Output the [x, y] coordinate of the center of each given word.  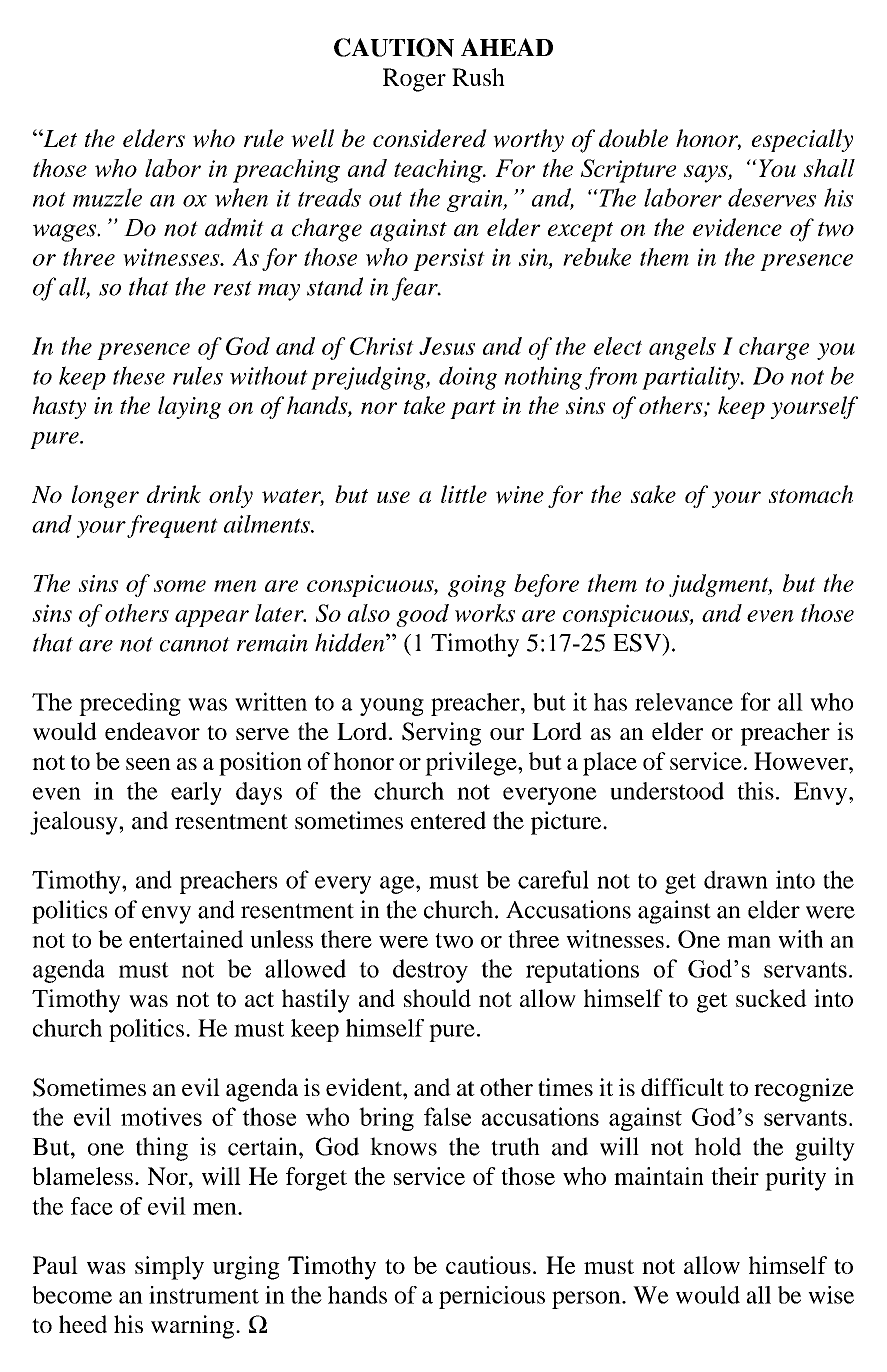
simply [169, 1268]
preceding [130, 704]
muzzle [107, 197]
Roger [414, 80]
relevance [684, 702]
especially [802, 140]
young [392, 707]
